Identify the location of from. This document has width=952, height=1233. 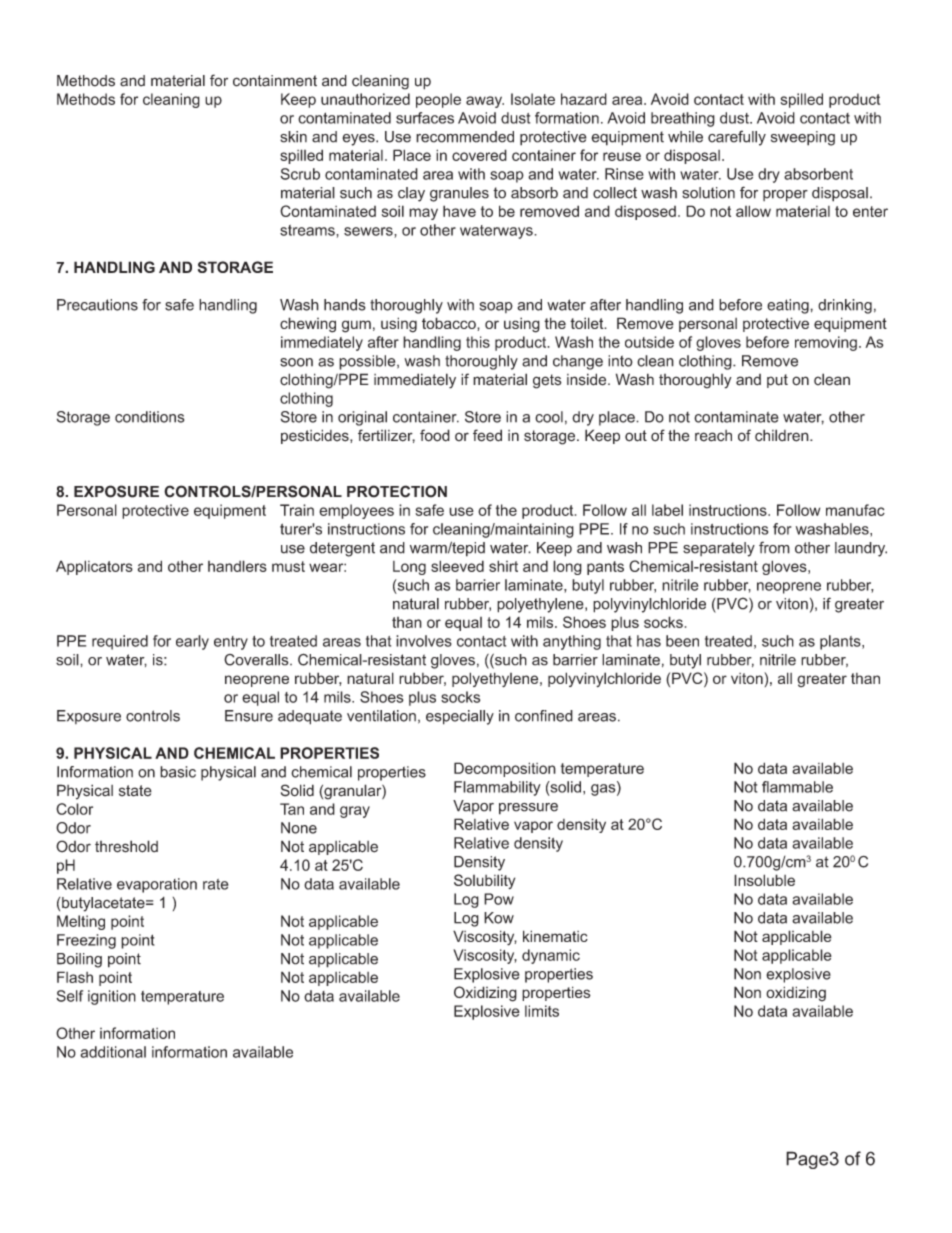
(774, 547).
